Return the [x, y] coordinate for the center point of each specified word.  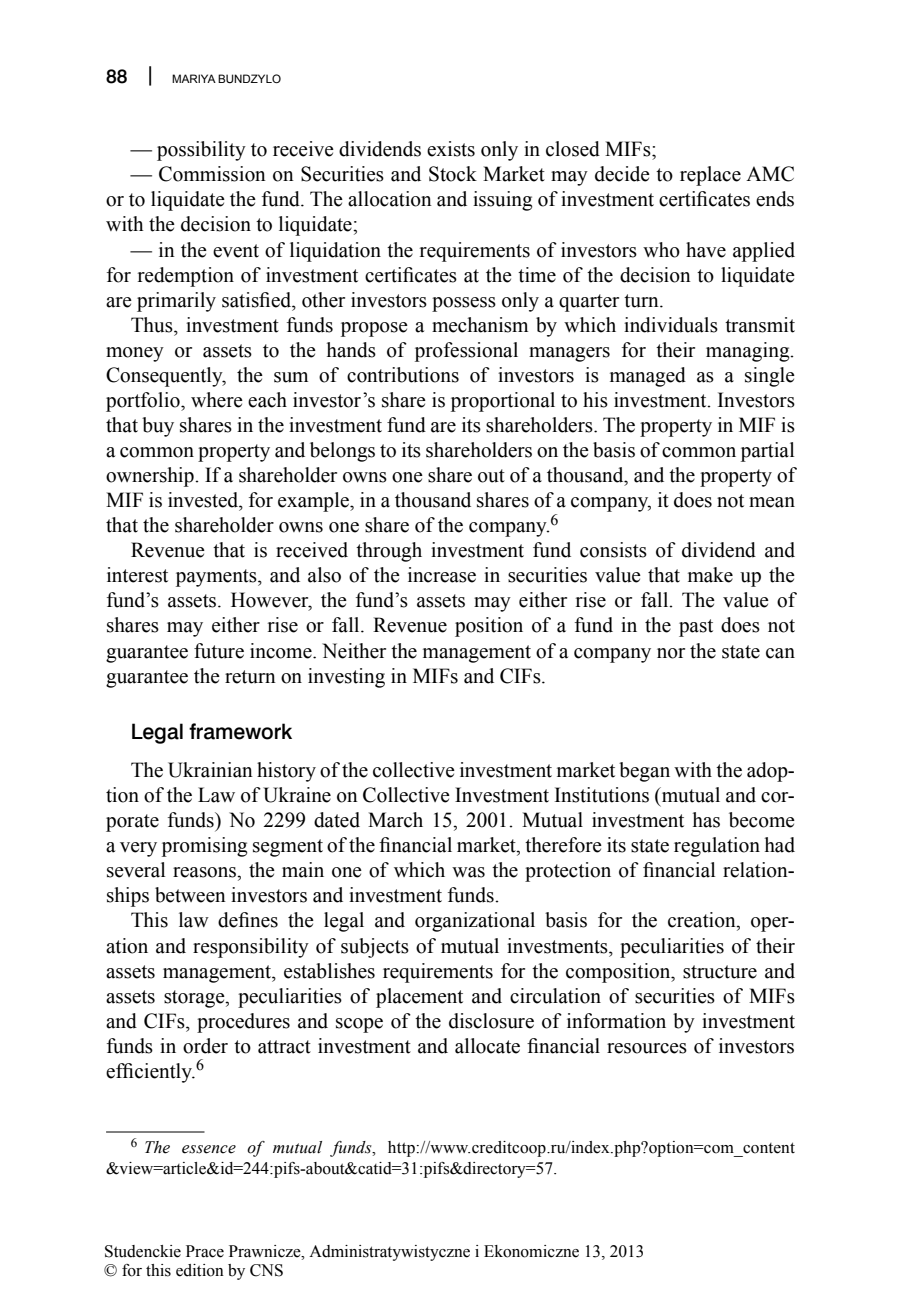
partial [767, 452]
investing [346, 678]
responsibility [251, 948]
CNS [266, 1270]
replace [710, 176]
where [217, 400]
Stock [453, 174]
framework [240, 731]
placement [419, 998]
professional [466, 352]
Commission [212, 174]
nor [671, 653]
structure [720, 972]
